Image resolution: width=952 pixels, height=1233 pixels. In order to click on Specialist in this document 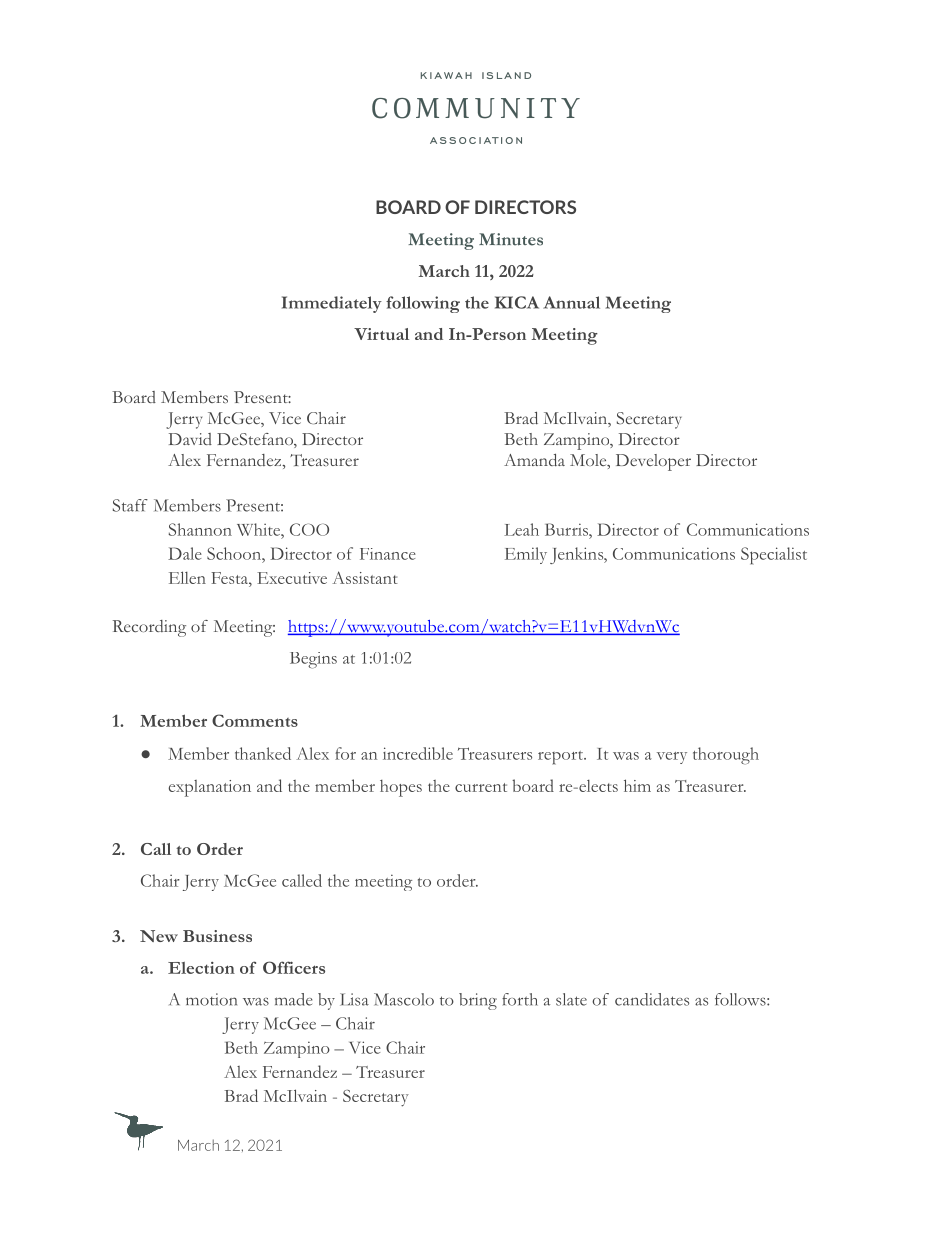, I will do `click(774, 556)`.
